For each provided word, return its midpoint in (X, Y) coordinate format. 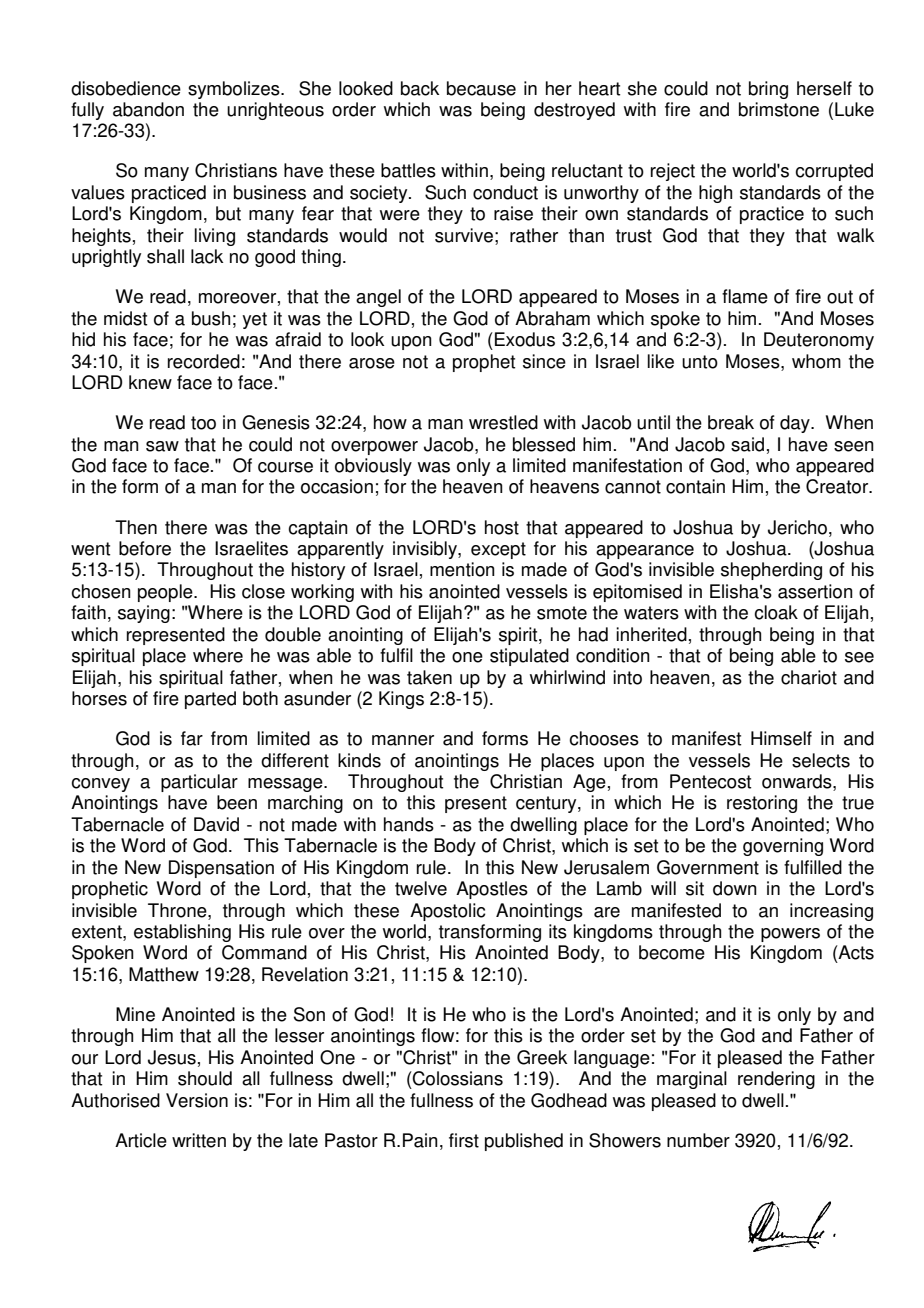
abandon (148, 109)
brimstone (779, 109)
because (481, 88)
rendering (776, 1080)
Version (197, 1100)
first (464, 1140)
